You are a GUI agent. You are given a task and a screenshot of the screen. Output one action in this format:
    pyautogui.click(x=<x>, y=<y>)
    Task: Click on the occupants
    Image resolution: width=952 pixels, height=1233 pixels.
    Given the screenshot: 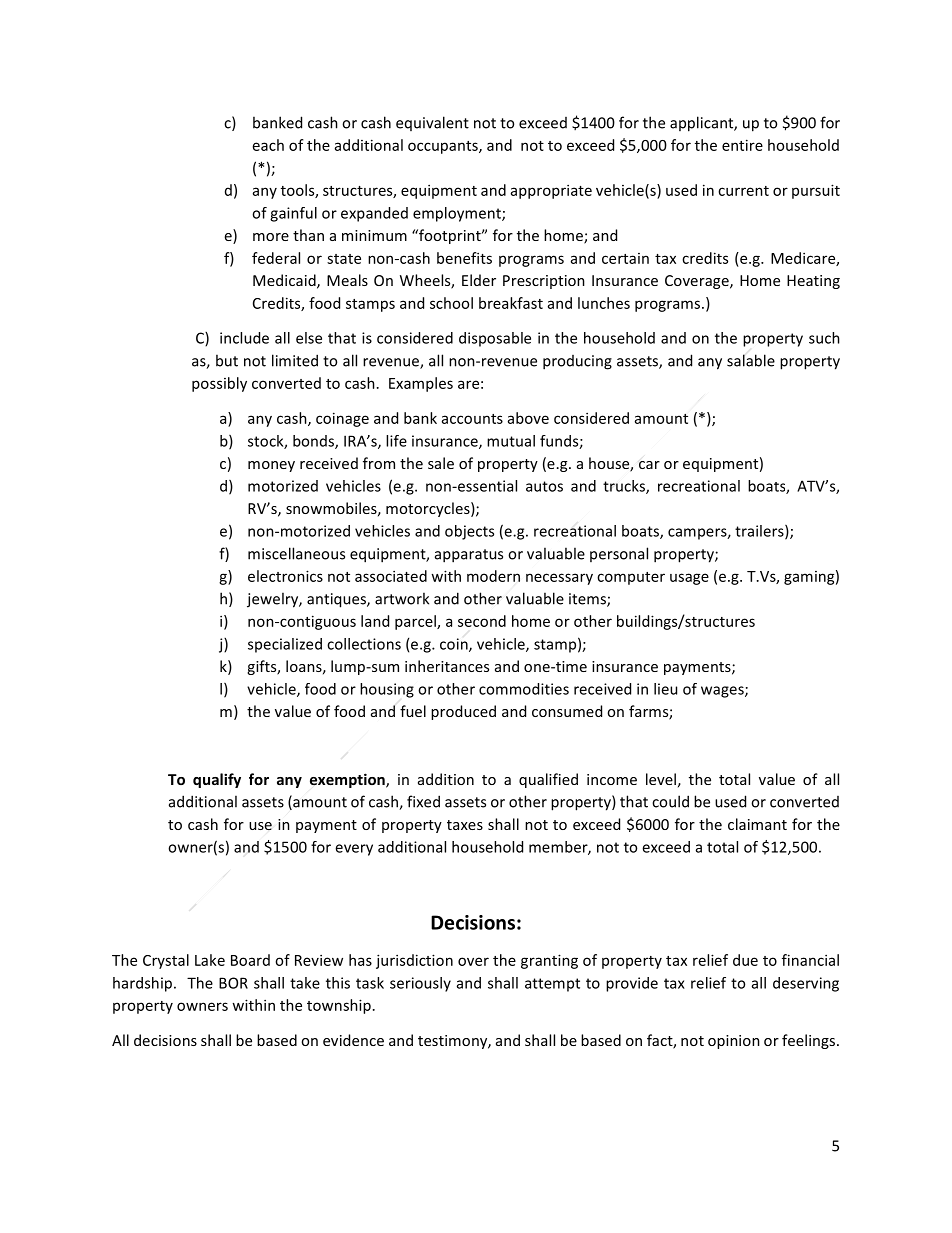 What is the action you would take?
    pyautogui.click(x=444, y=147)
